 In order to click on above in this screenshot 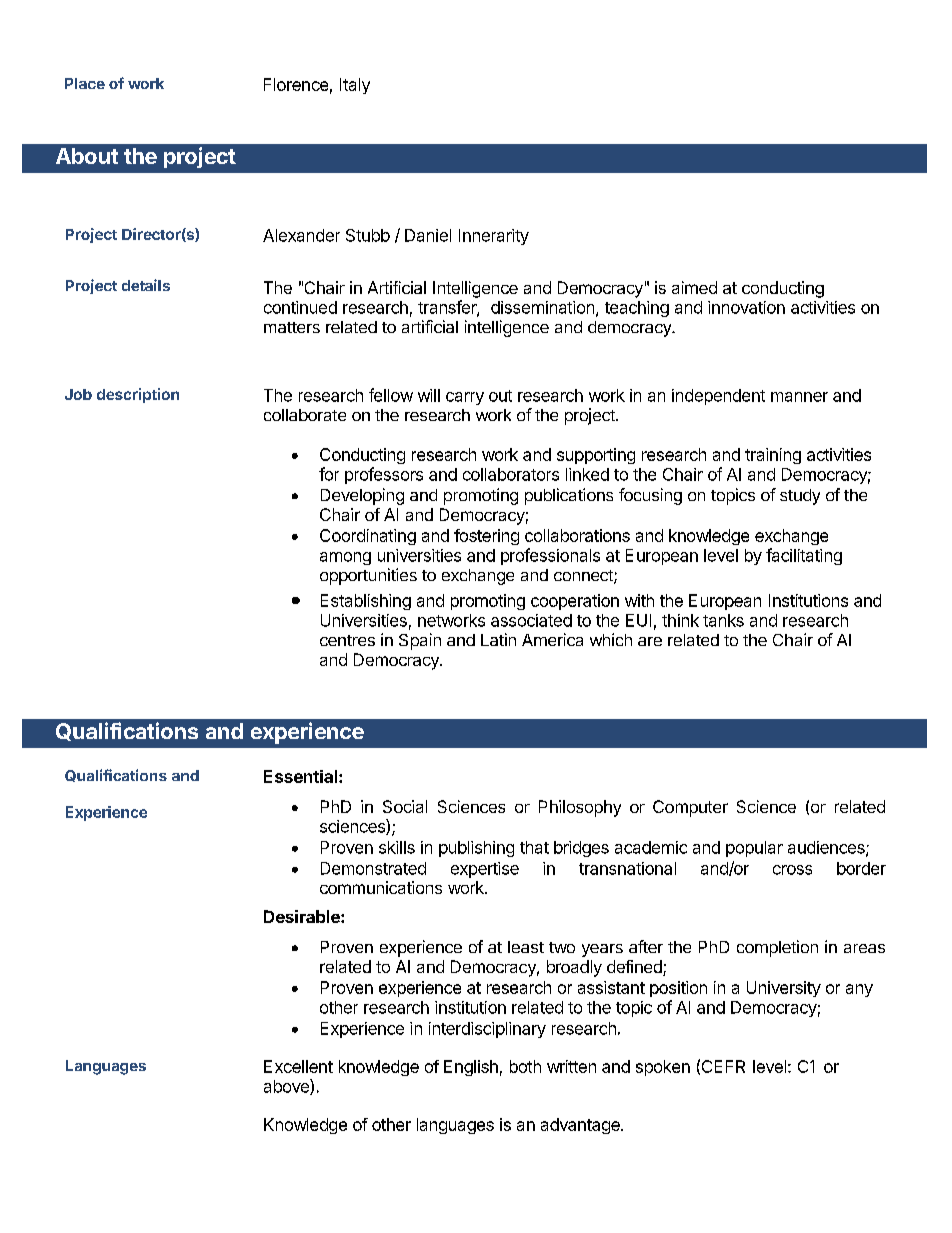, I will do `click(287, 1087)`.
